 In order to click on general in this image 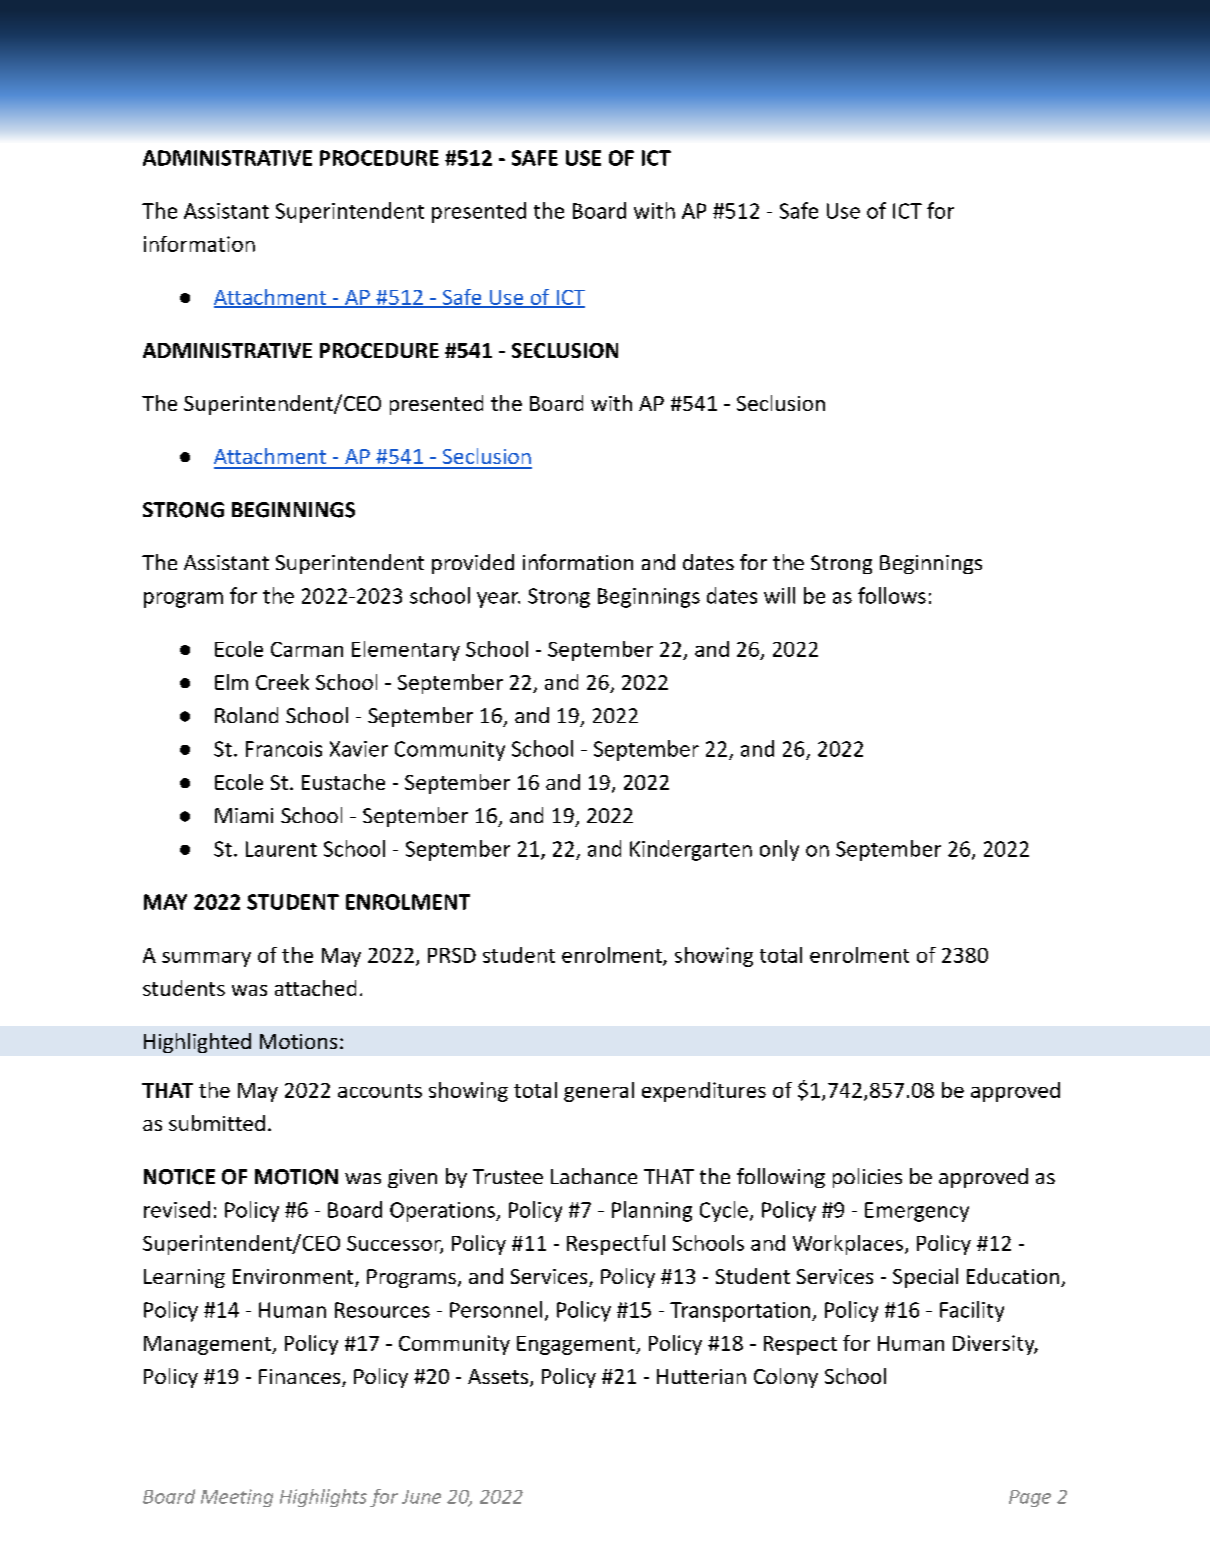, I will do `click(599, 1092)`.
